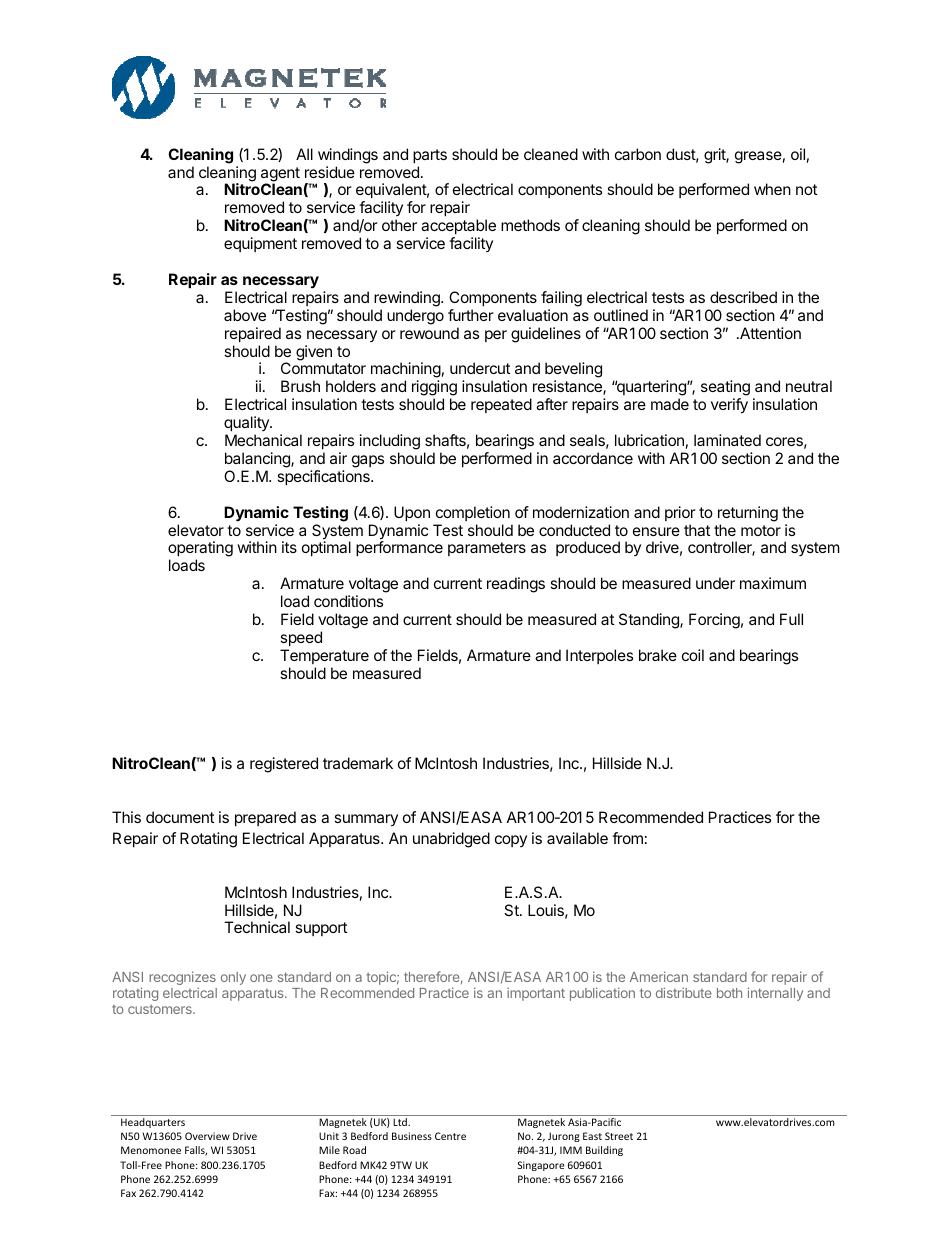 The height and width of the document is (1233, 952). What do you see at coordinates (200, 550) in the document?
I see `operating` at bounding box center [200, 550].
